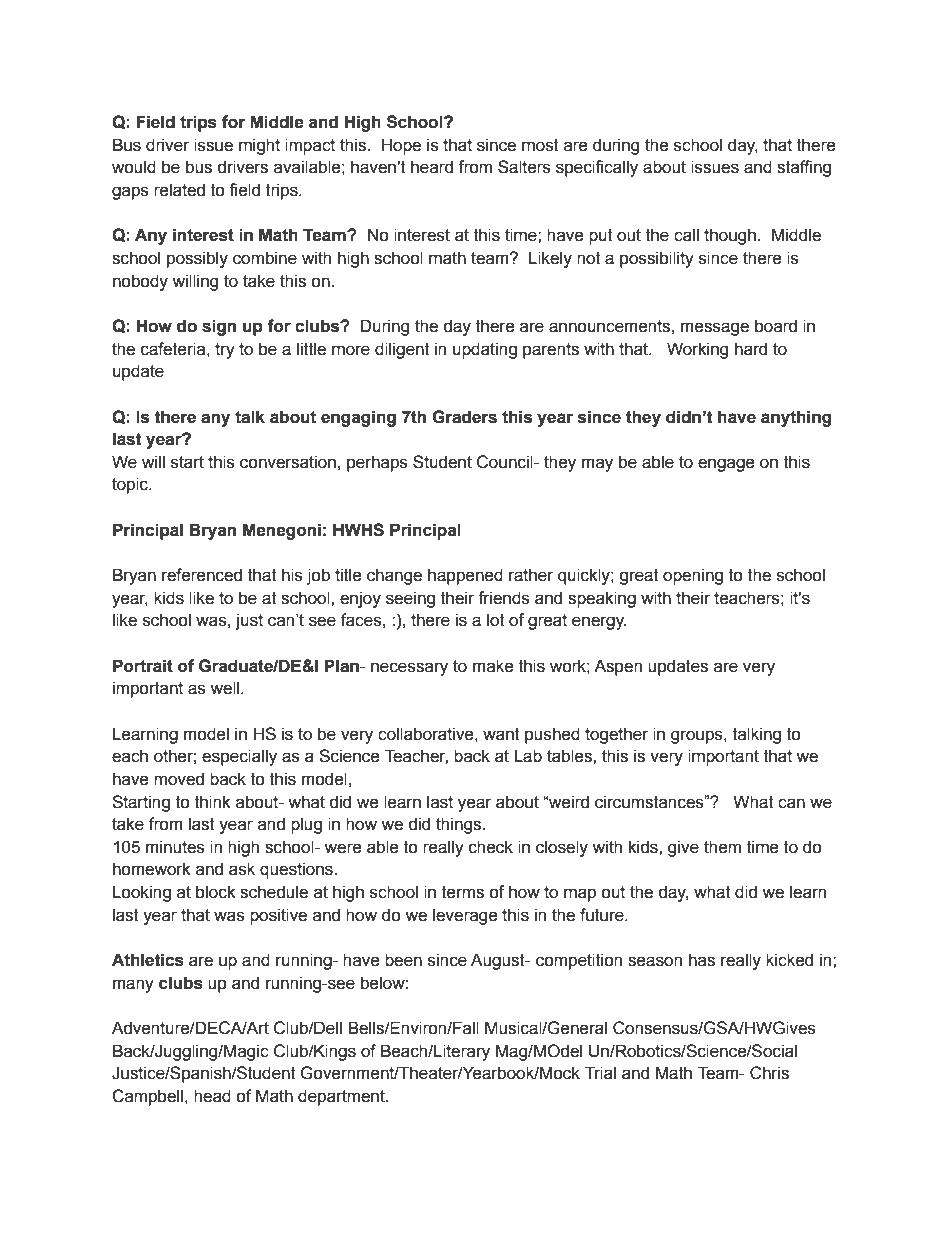  What do you see at coordinates (693, 576) in the image?
I see `opening` at bounding box center [693, 576].
